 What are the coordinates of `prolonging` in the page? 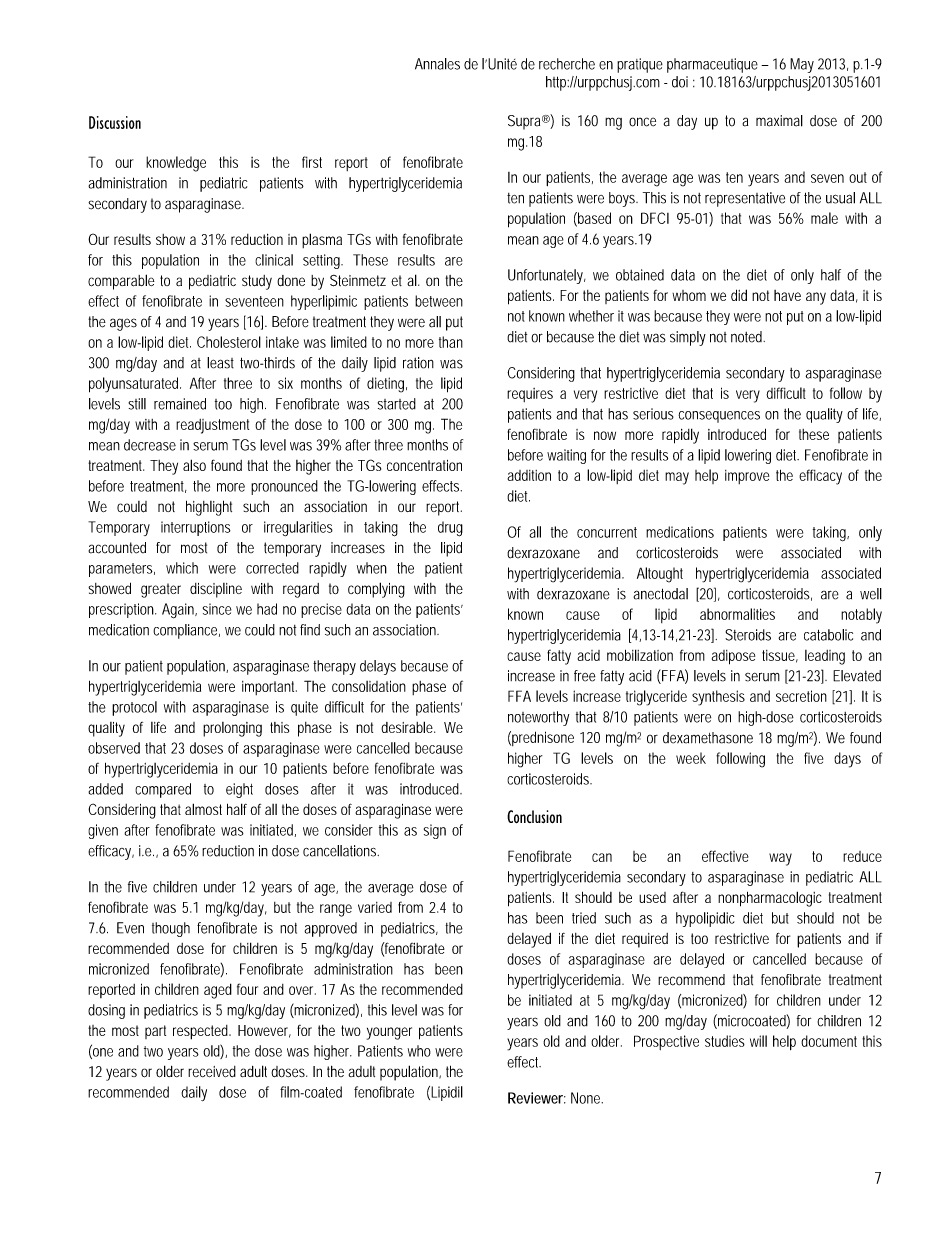 It's located at (232, 729).
